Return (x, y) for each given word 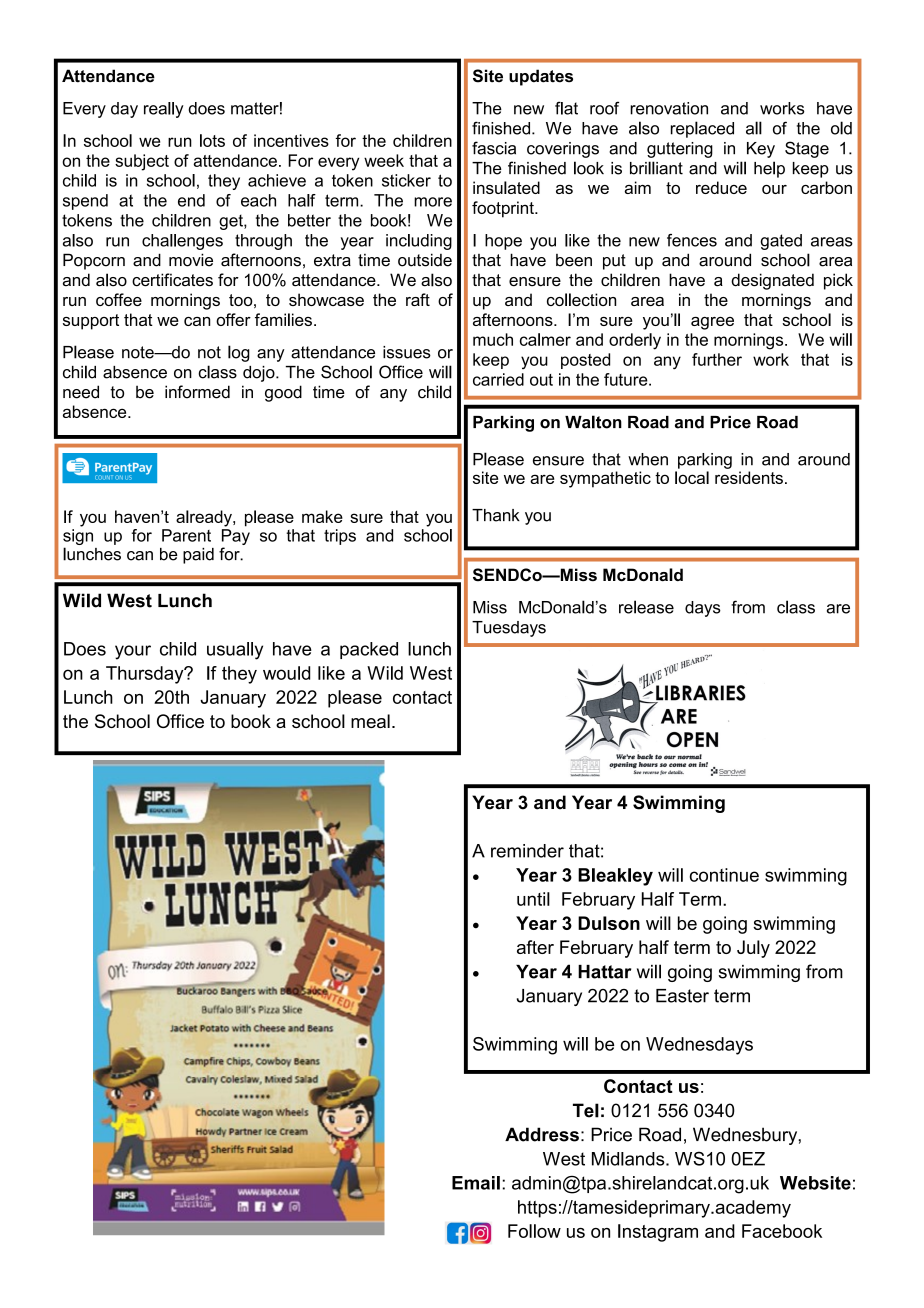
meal (370, 721)
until (533, 899)
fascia (494, 148)
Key (761, 150)
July (753, 949)
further (717, 359)
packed (369, 650)
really (164, 110)
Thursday (146, 675)
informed (197, 392)
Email (476, 1183)
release (646, 607)
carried (498, 379)
